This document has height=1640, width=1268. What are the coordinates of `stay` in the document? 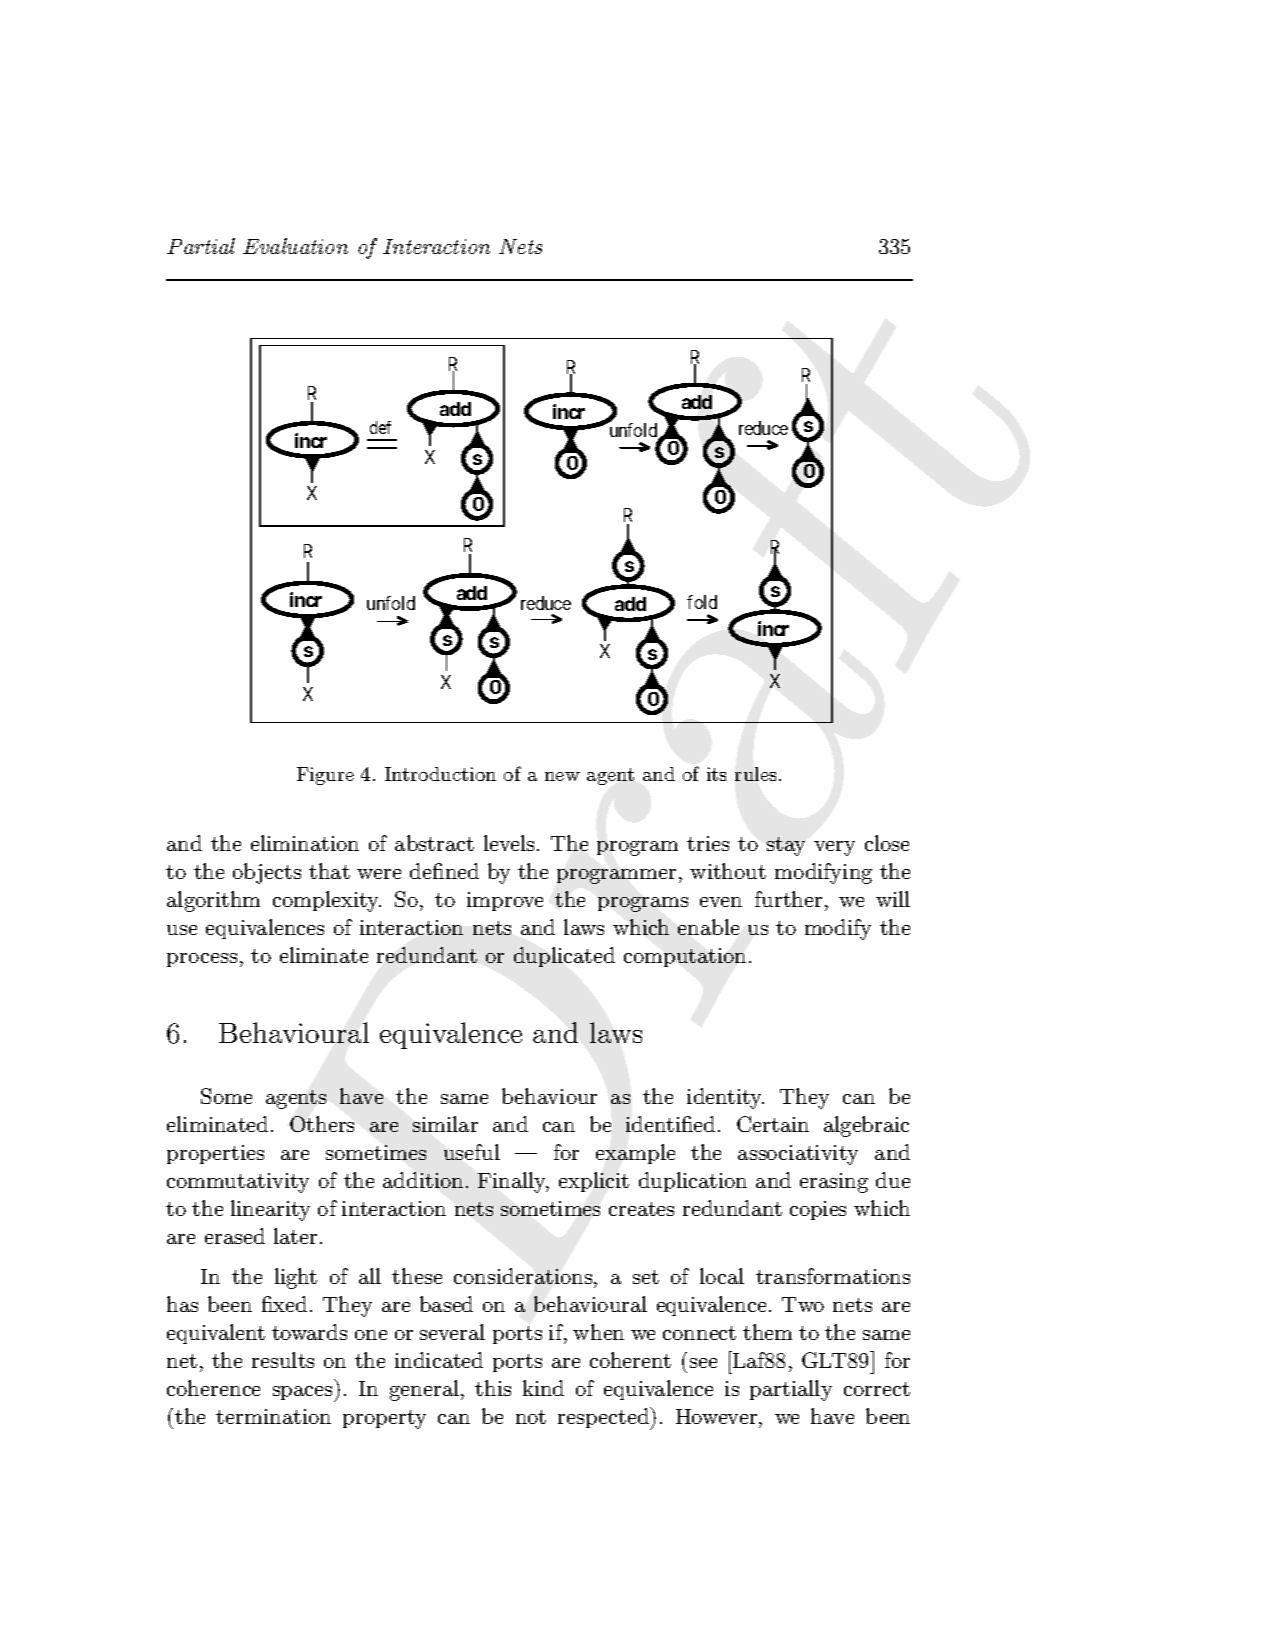 It's located at (786, 846).
